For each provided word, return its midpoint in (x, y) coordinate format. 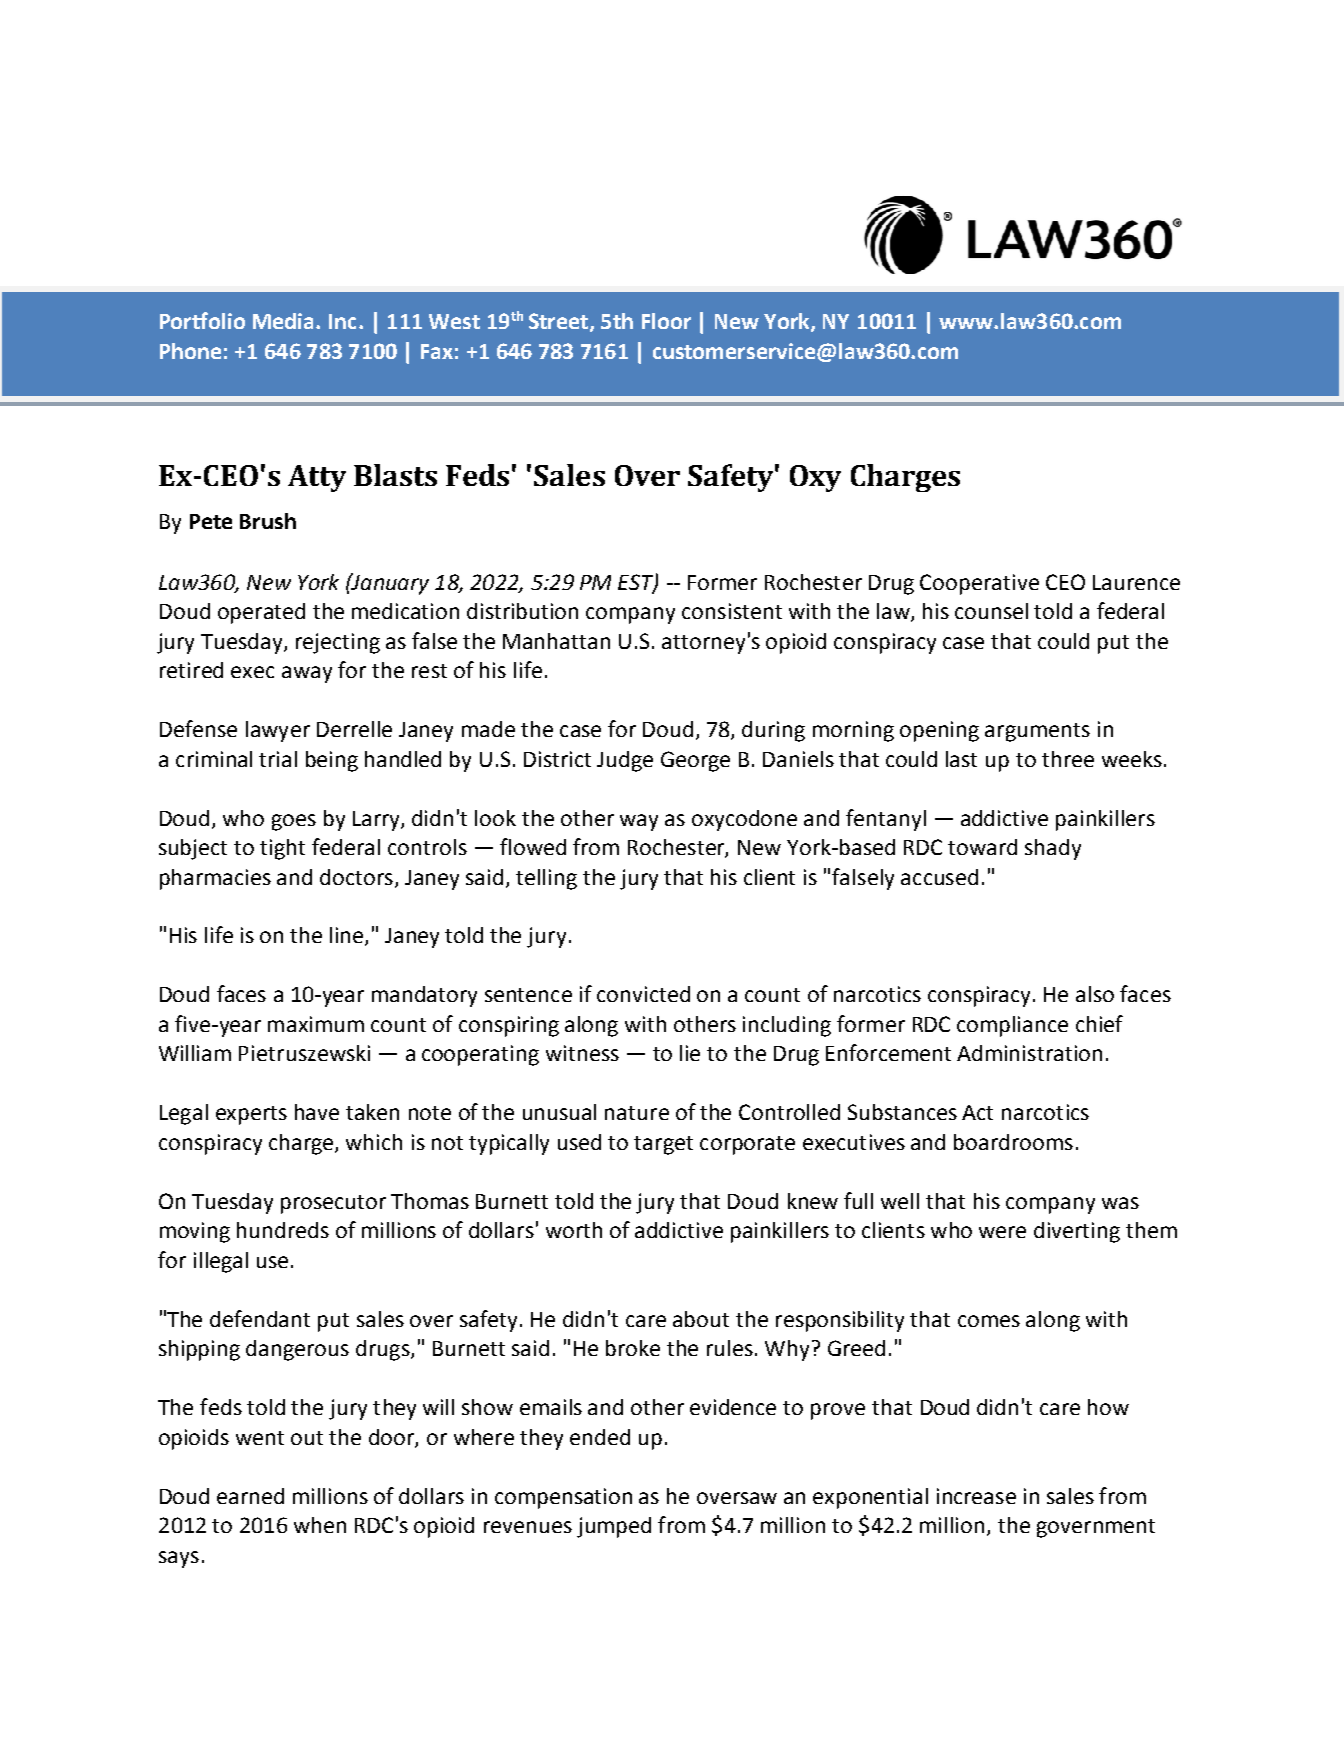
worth (574, 1230)
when (320, 1525)
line (348, 936)
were (1002, 1232)
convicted (643, 994)
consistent (732, 611)
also (1095, 994)
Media (285, 321)
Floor (666, 321)
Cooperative (979, 584)
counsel (991, 611)
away (307, 674)
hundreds (283, 1230)
